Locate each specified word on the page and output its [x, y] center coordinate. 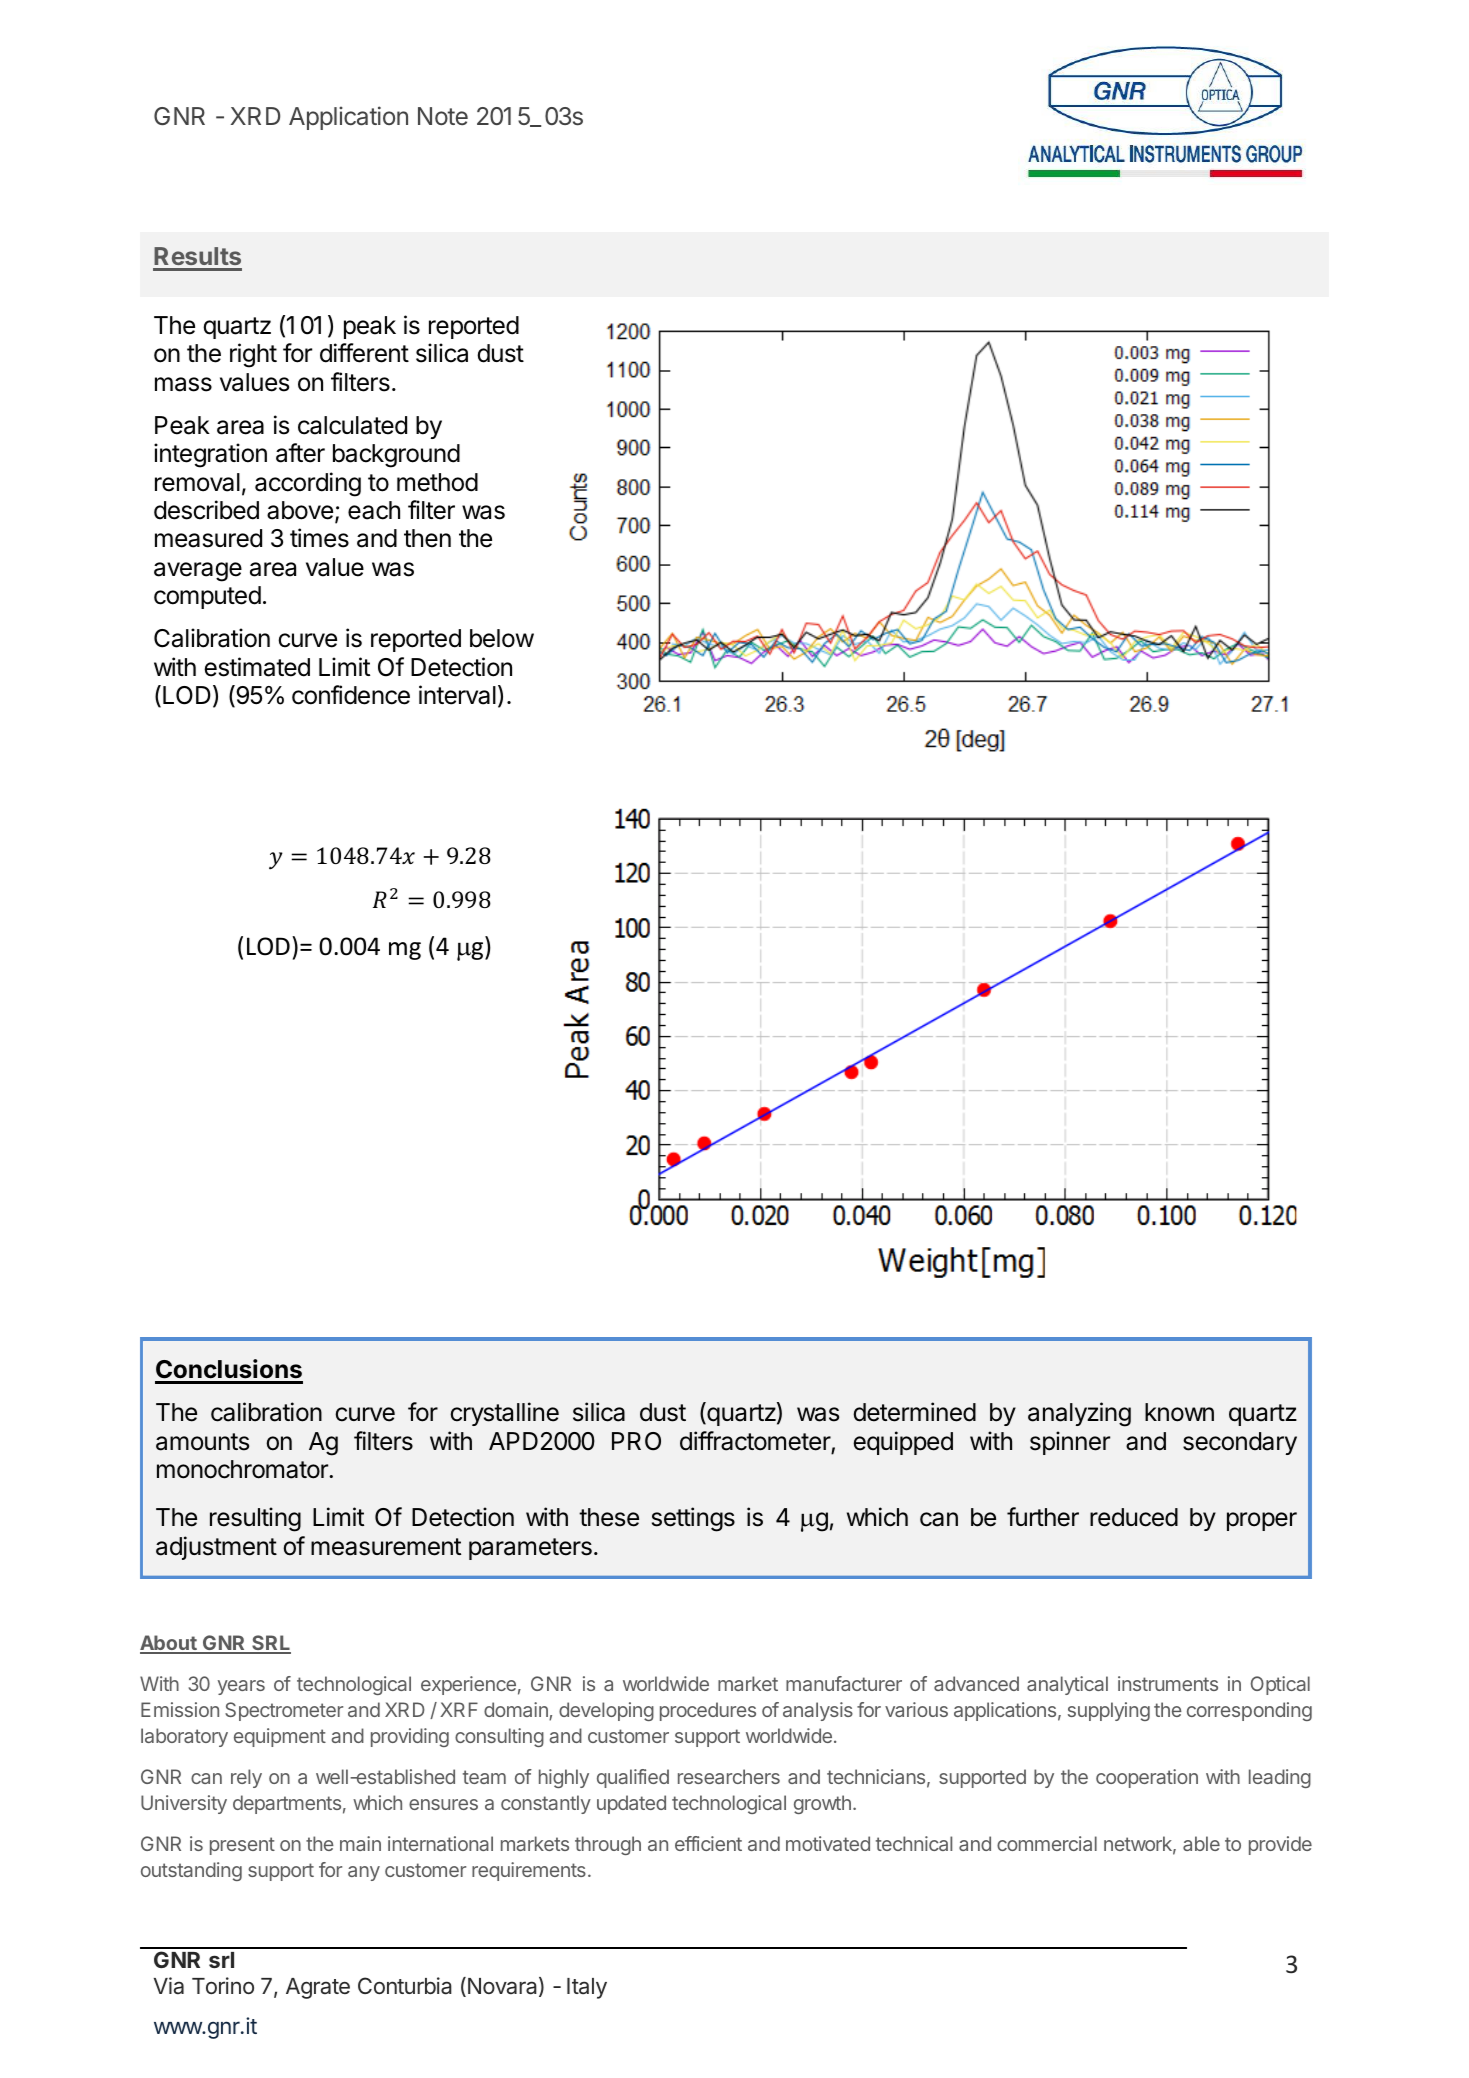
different [364, 353]
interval [457, 695]
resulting [255, 1519]
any [364, 1873]
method [437, 482]
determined [914, 1412]
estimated [257, 667]
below [502, 638]
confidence [351, 695]
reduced [1134, 1517]
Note [443, 116]
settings [693, 1519]
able [1201, 1843]
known [1179, 1412]
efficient [708, 1843]
